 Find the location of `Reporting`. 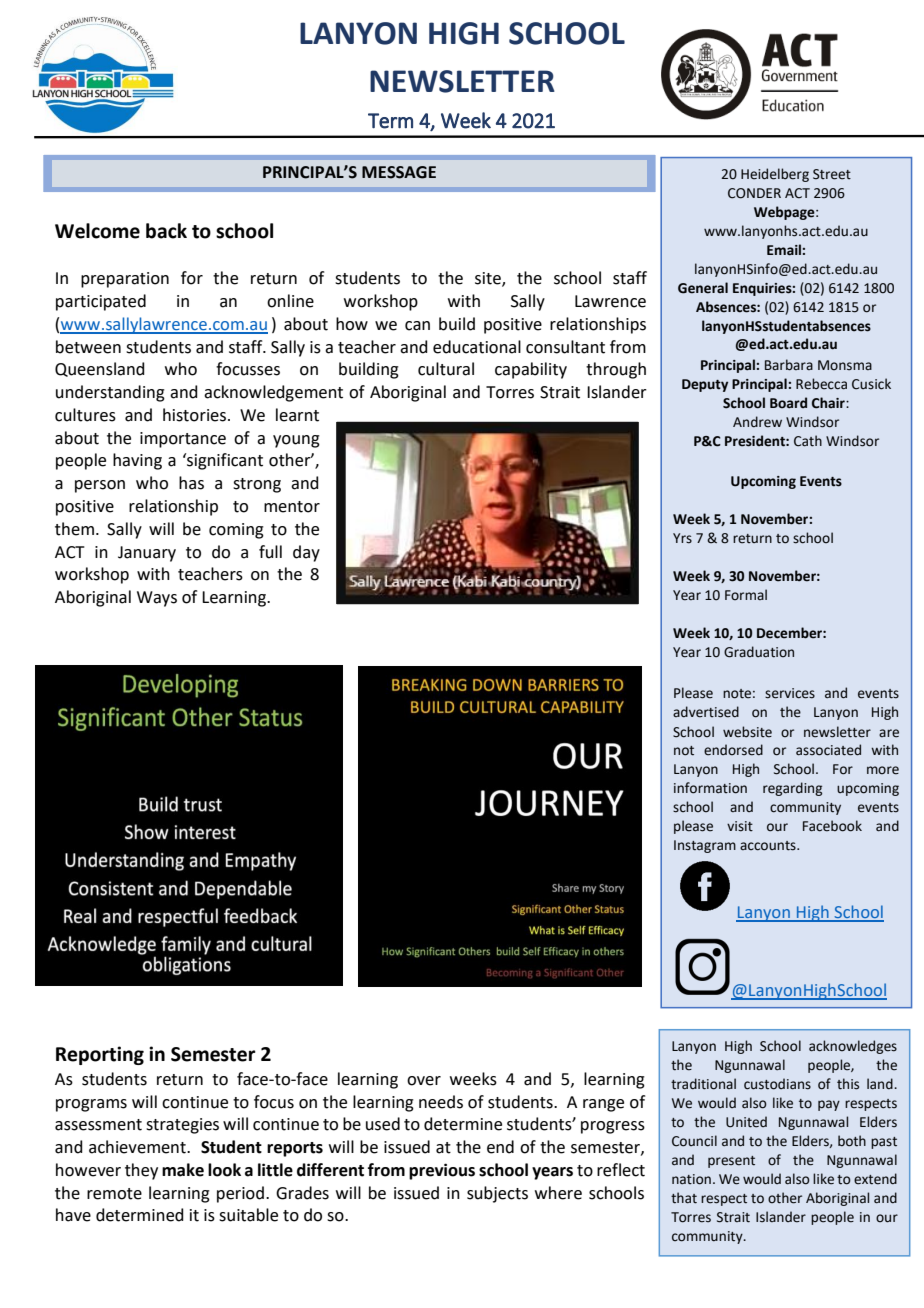

Reporting is located at coordinates (100, 1055).
